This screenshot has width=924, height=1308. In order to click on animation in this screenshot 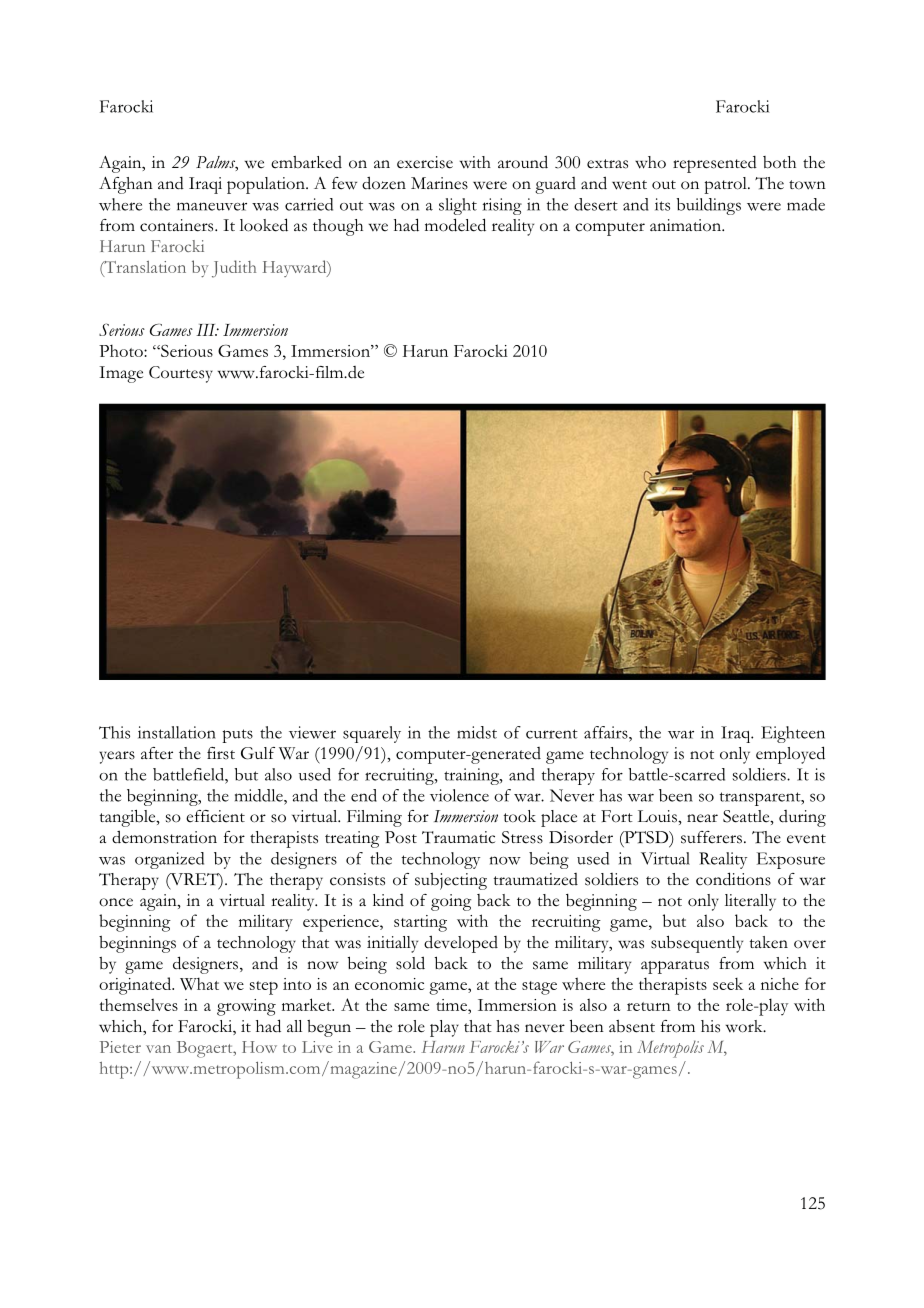, I will do `click(687, 225)`.
